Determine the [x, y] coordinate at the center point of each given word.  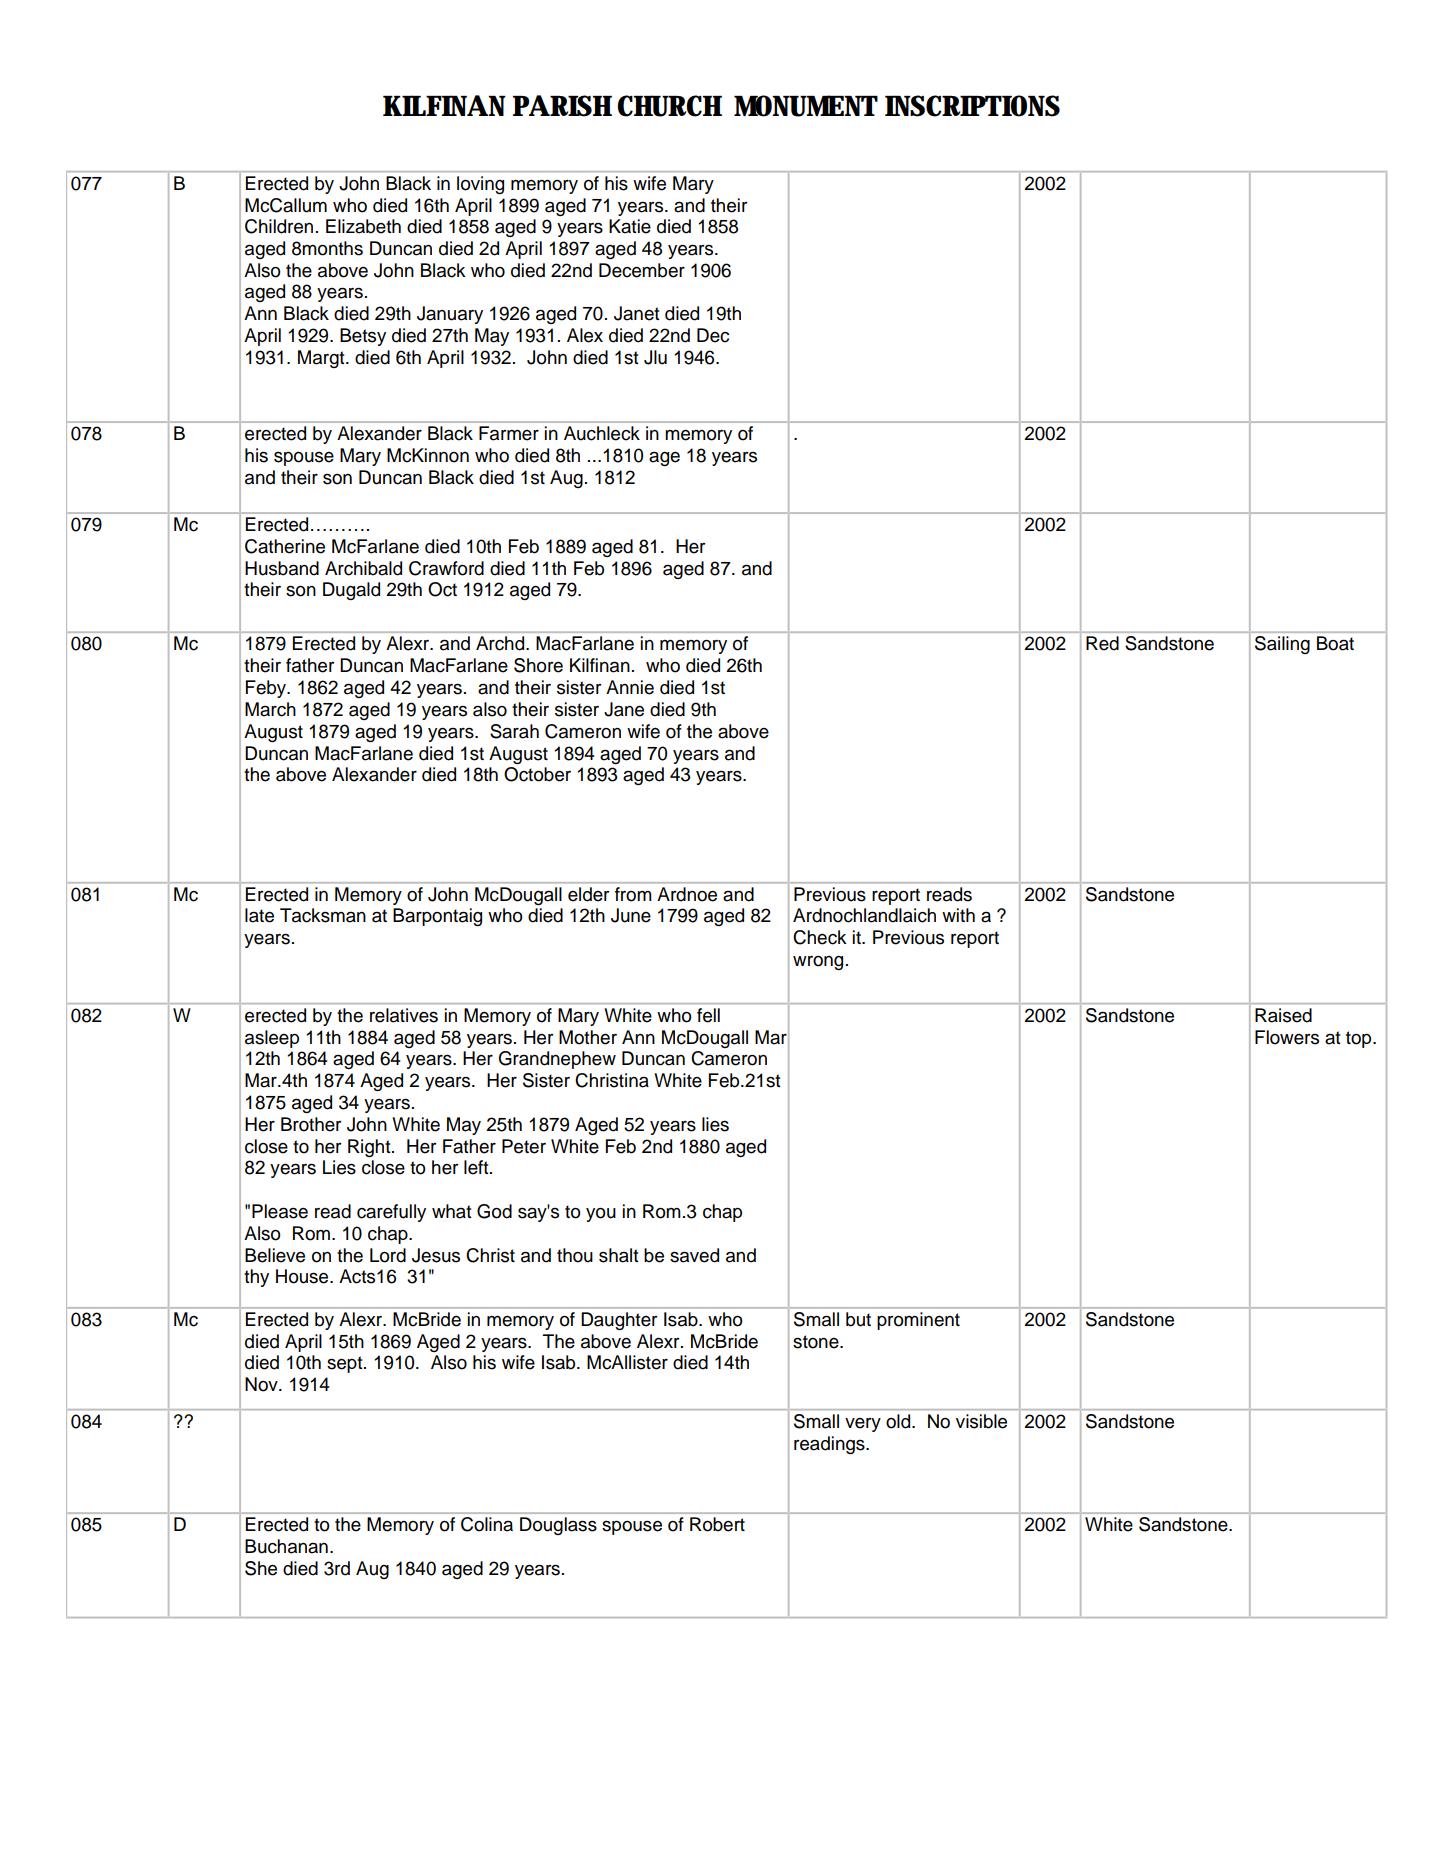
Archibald [363, 568]
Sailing [1282, 645]
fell [708, 1015]
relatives [404, 1015]
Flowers [1287, 1037]
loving [480, 185]
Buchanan [286, 1546]
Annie [630, 687]
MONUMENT [806, 106]
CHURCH [669, 106]
